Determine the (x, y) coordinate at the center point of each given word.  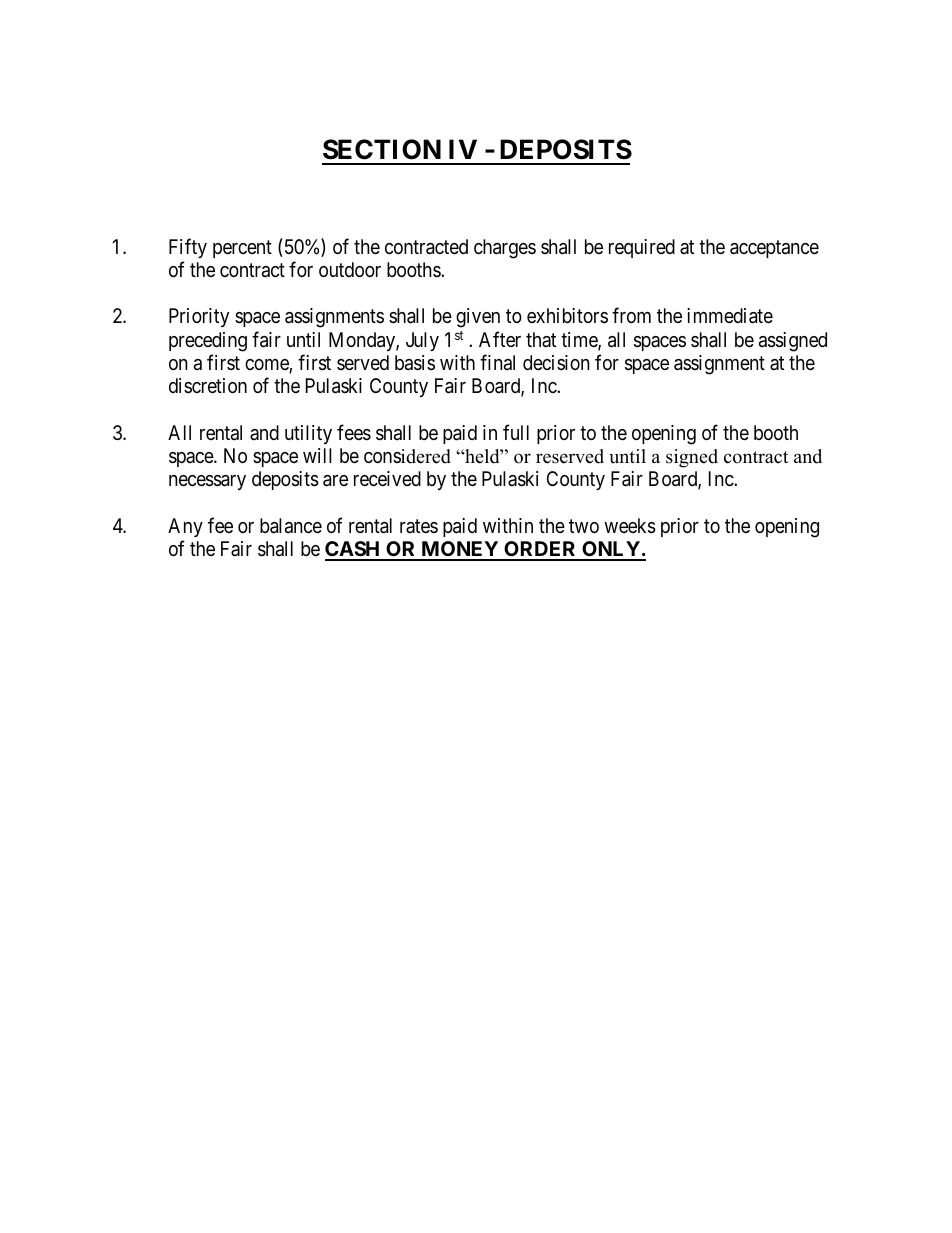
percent (242, 249)
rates (419, 526)
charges (505, 249)
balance (291, 526)
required (642, 248)
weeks (630, 526)
